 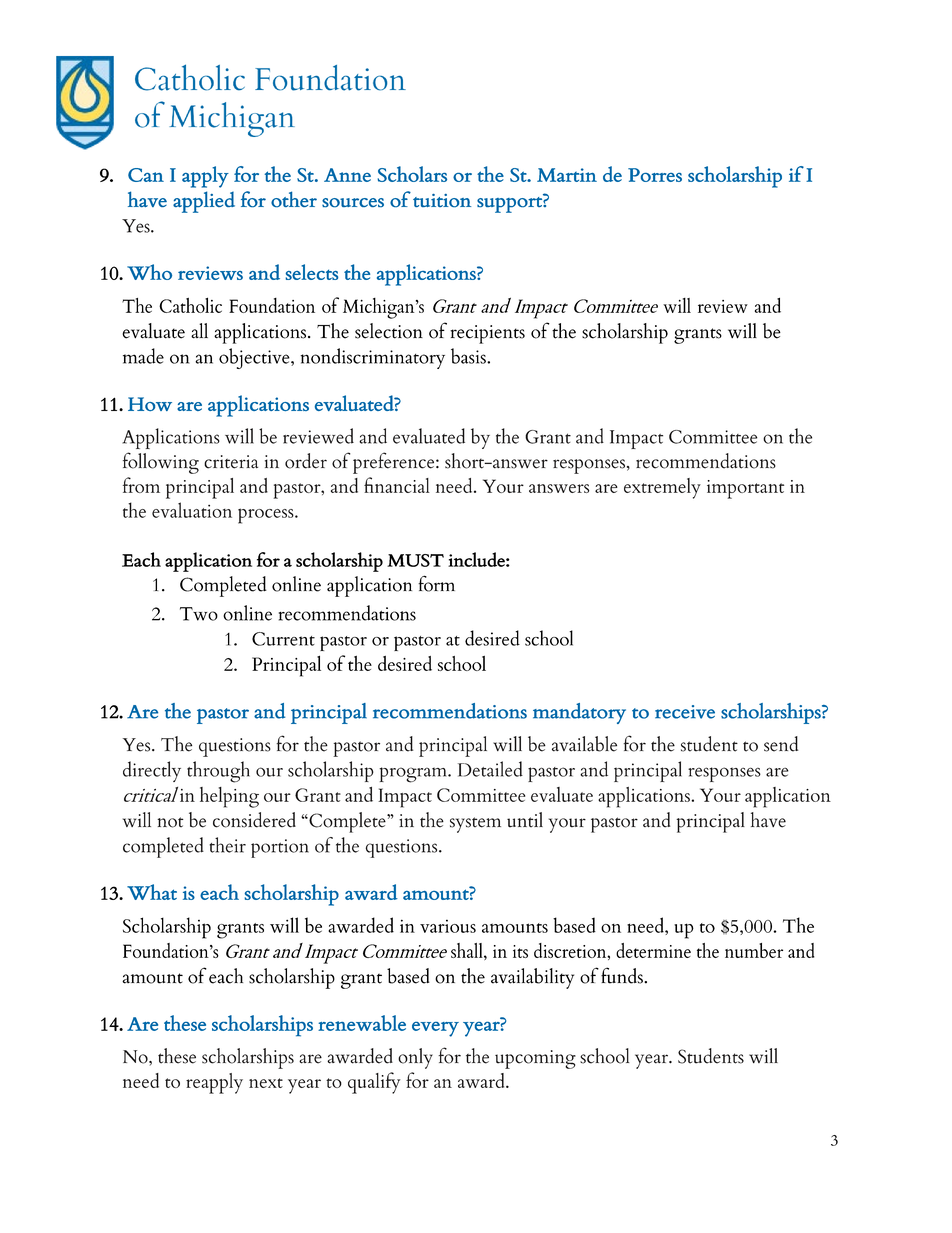 I want to click on applied, so click(x=204, y=202).
